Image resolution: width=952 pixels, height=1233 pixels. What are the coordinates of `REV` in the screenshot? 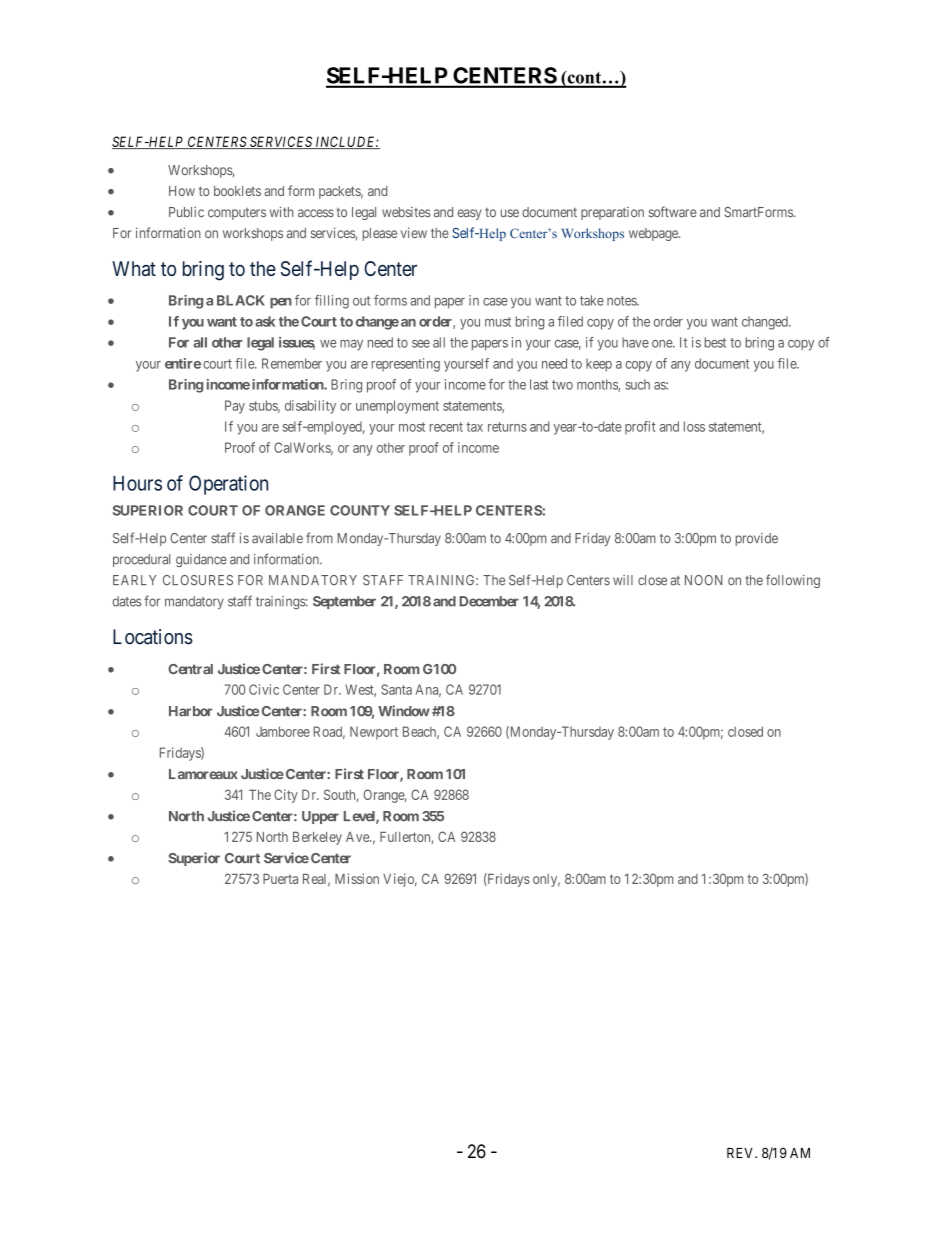 It's located at (741, 1153).
